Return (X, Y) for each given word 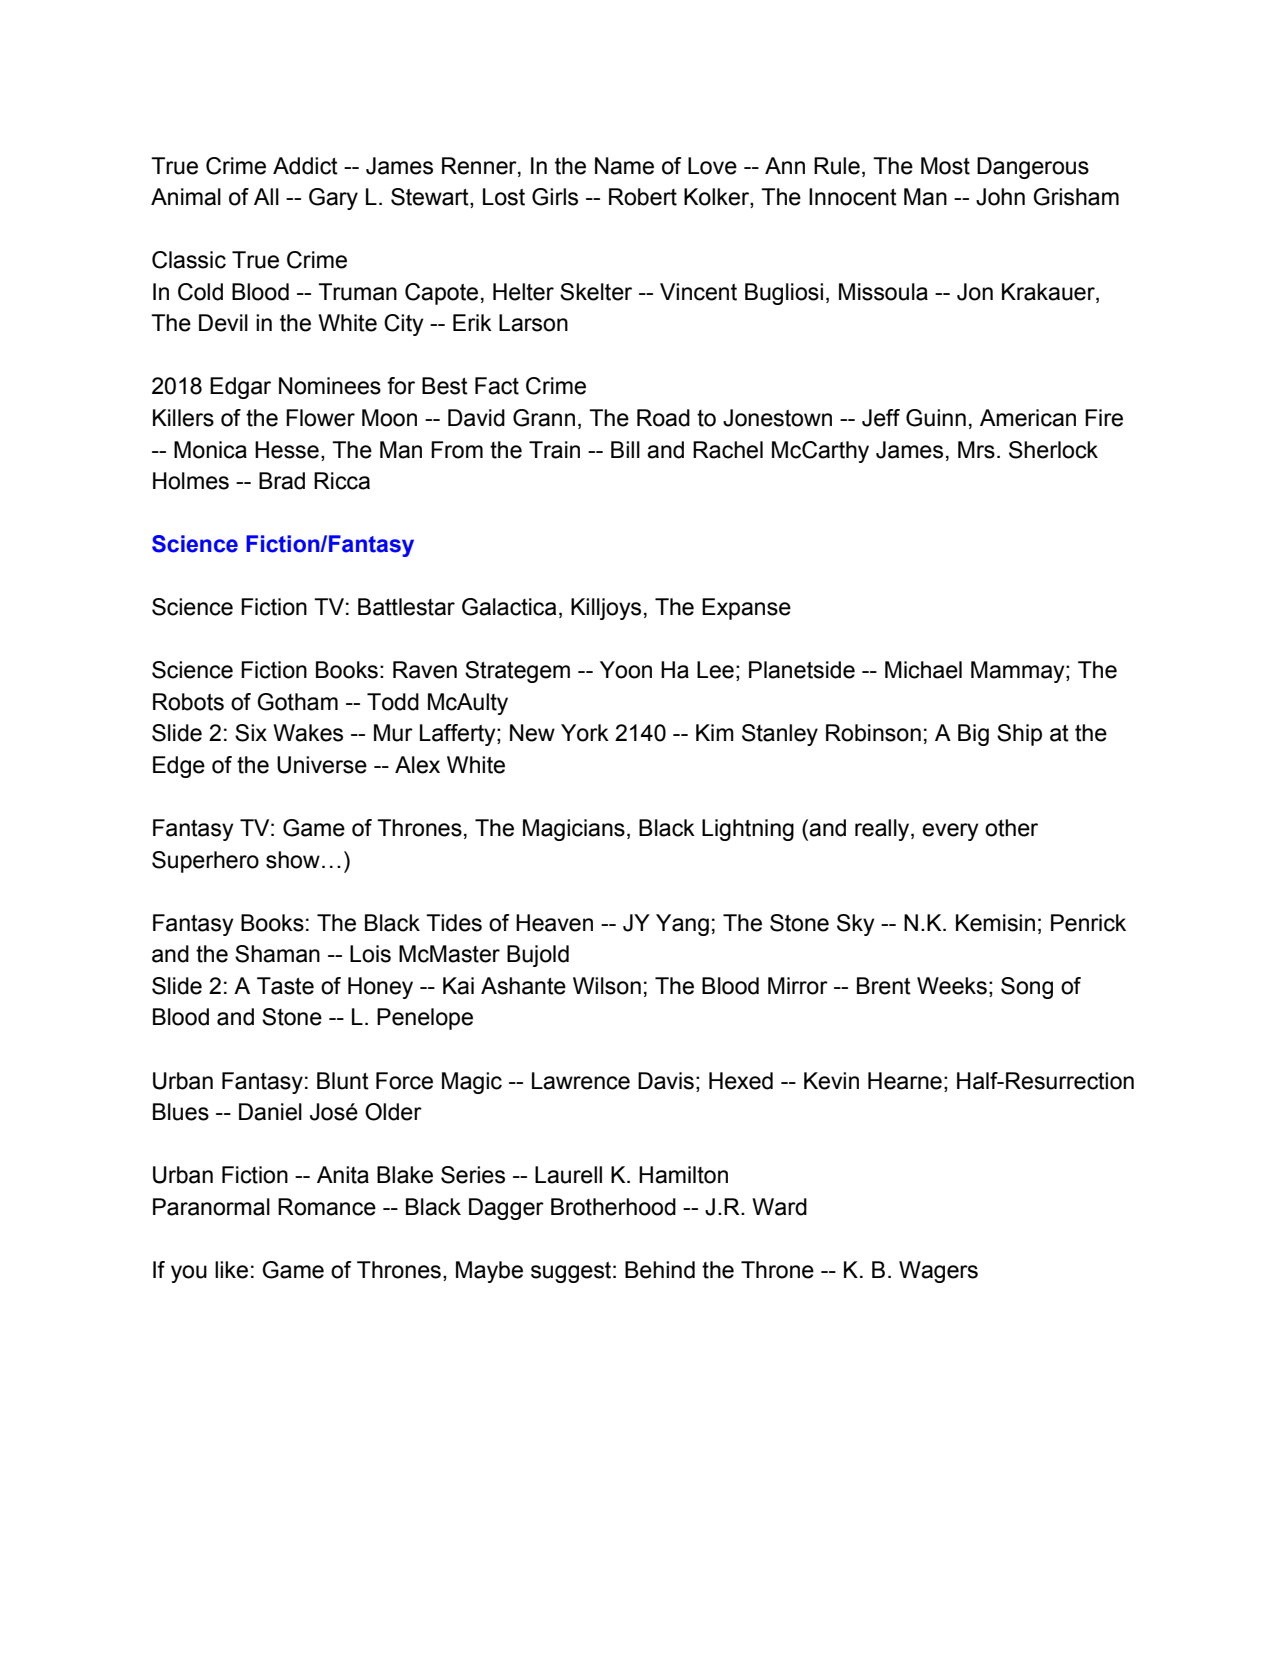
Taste (285, 986)
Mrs (976, 450)
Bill (625, 449)
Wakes (308, 733)
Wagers (938, 1272)
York (585, 733)
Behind (660, 1270)
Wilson (607, 986)
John (1000, 197)
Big (973, 735)
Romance (327, 1207)
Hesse (287, 450)
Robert (643, 197)
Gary (333, 199)
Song (1027, 988)
